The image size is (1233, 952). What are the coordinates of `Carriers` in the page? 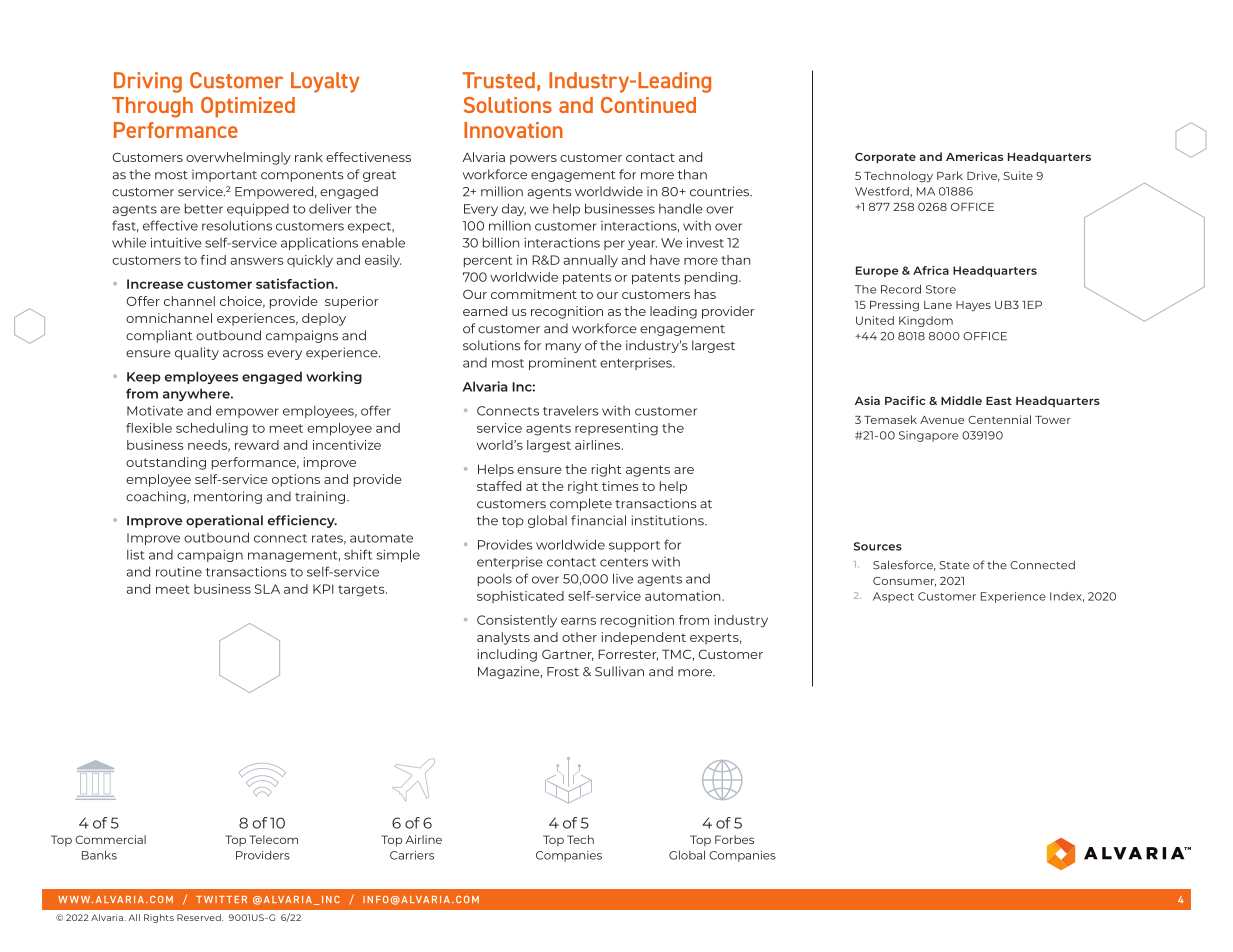 It's located at (412, 855).
